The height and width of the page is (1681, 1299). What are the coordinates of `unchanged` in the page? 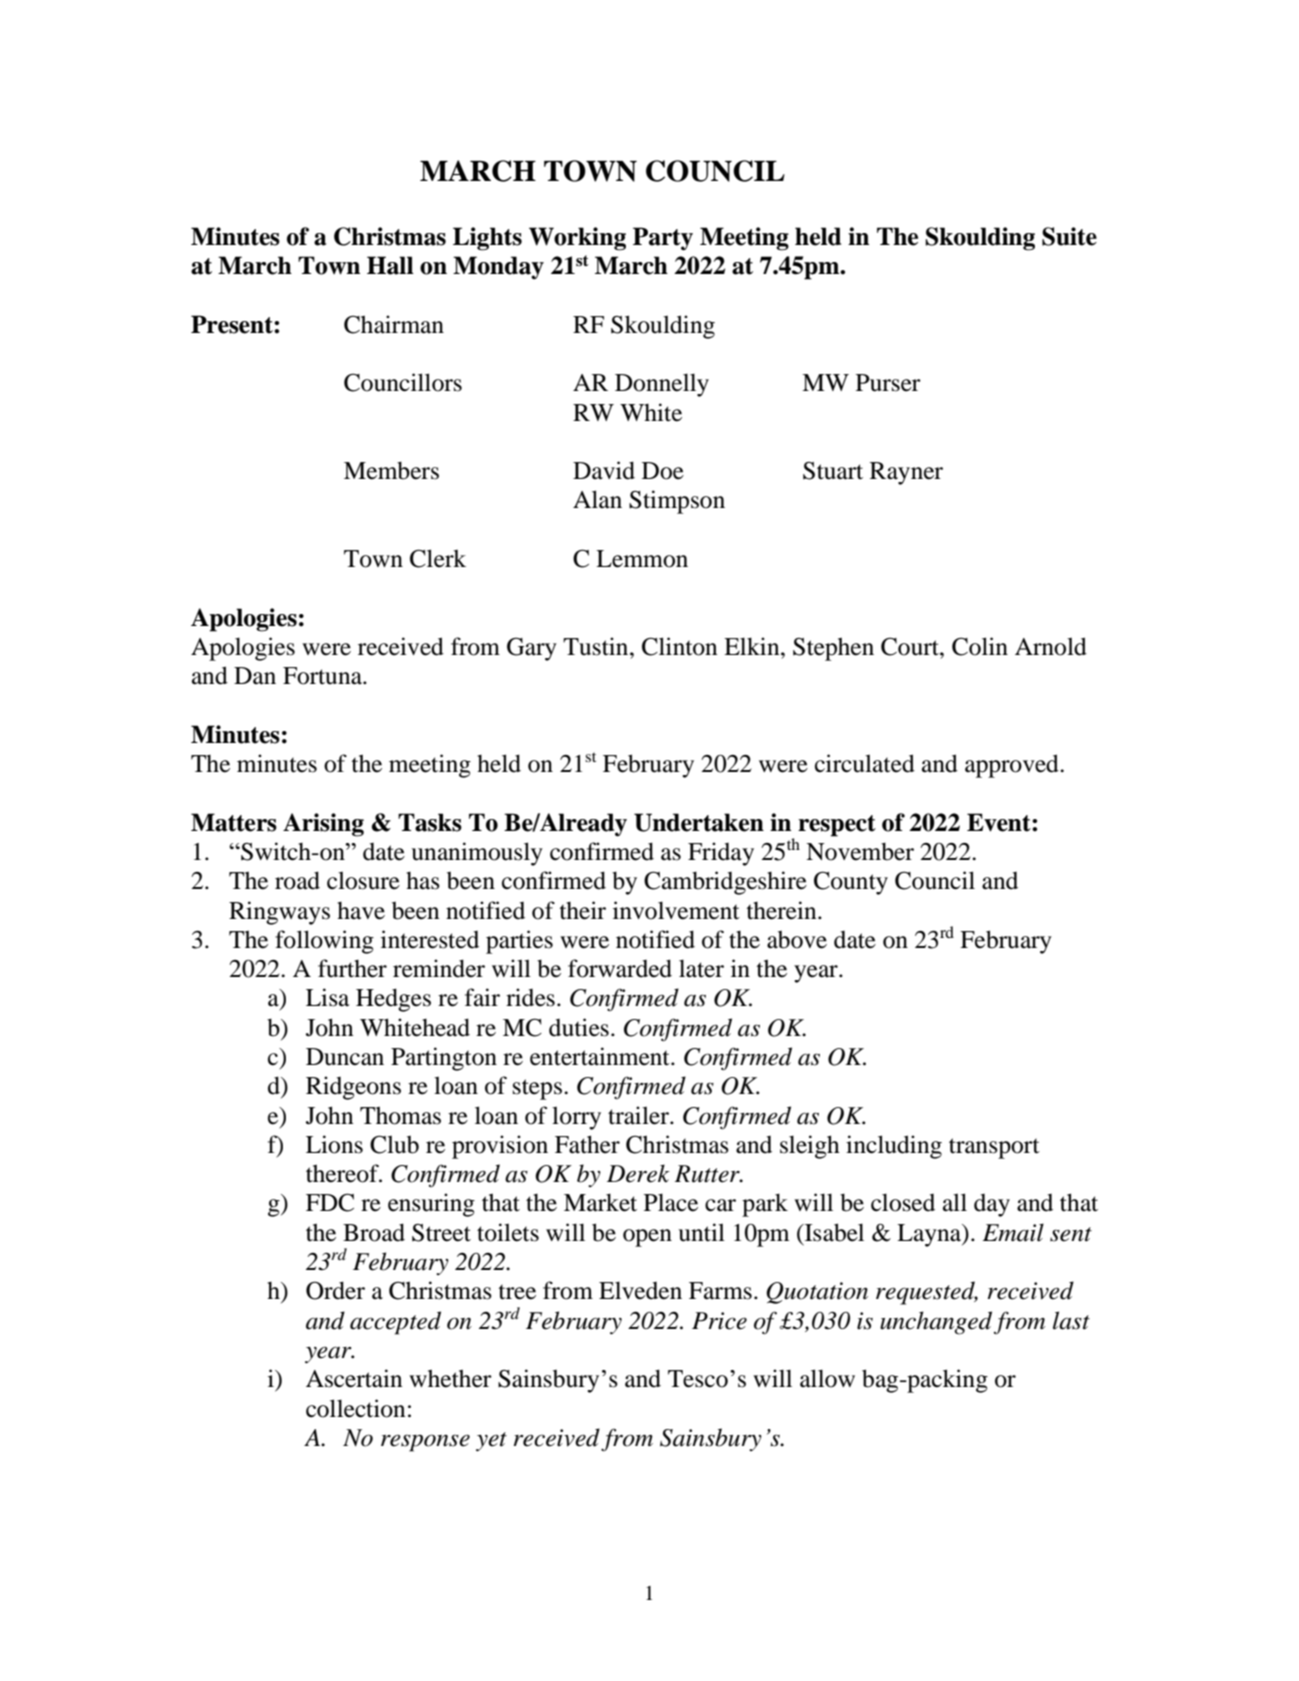 It's located at (936, 1323).
